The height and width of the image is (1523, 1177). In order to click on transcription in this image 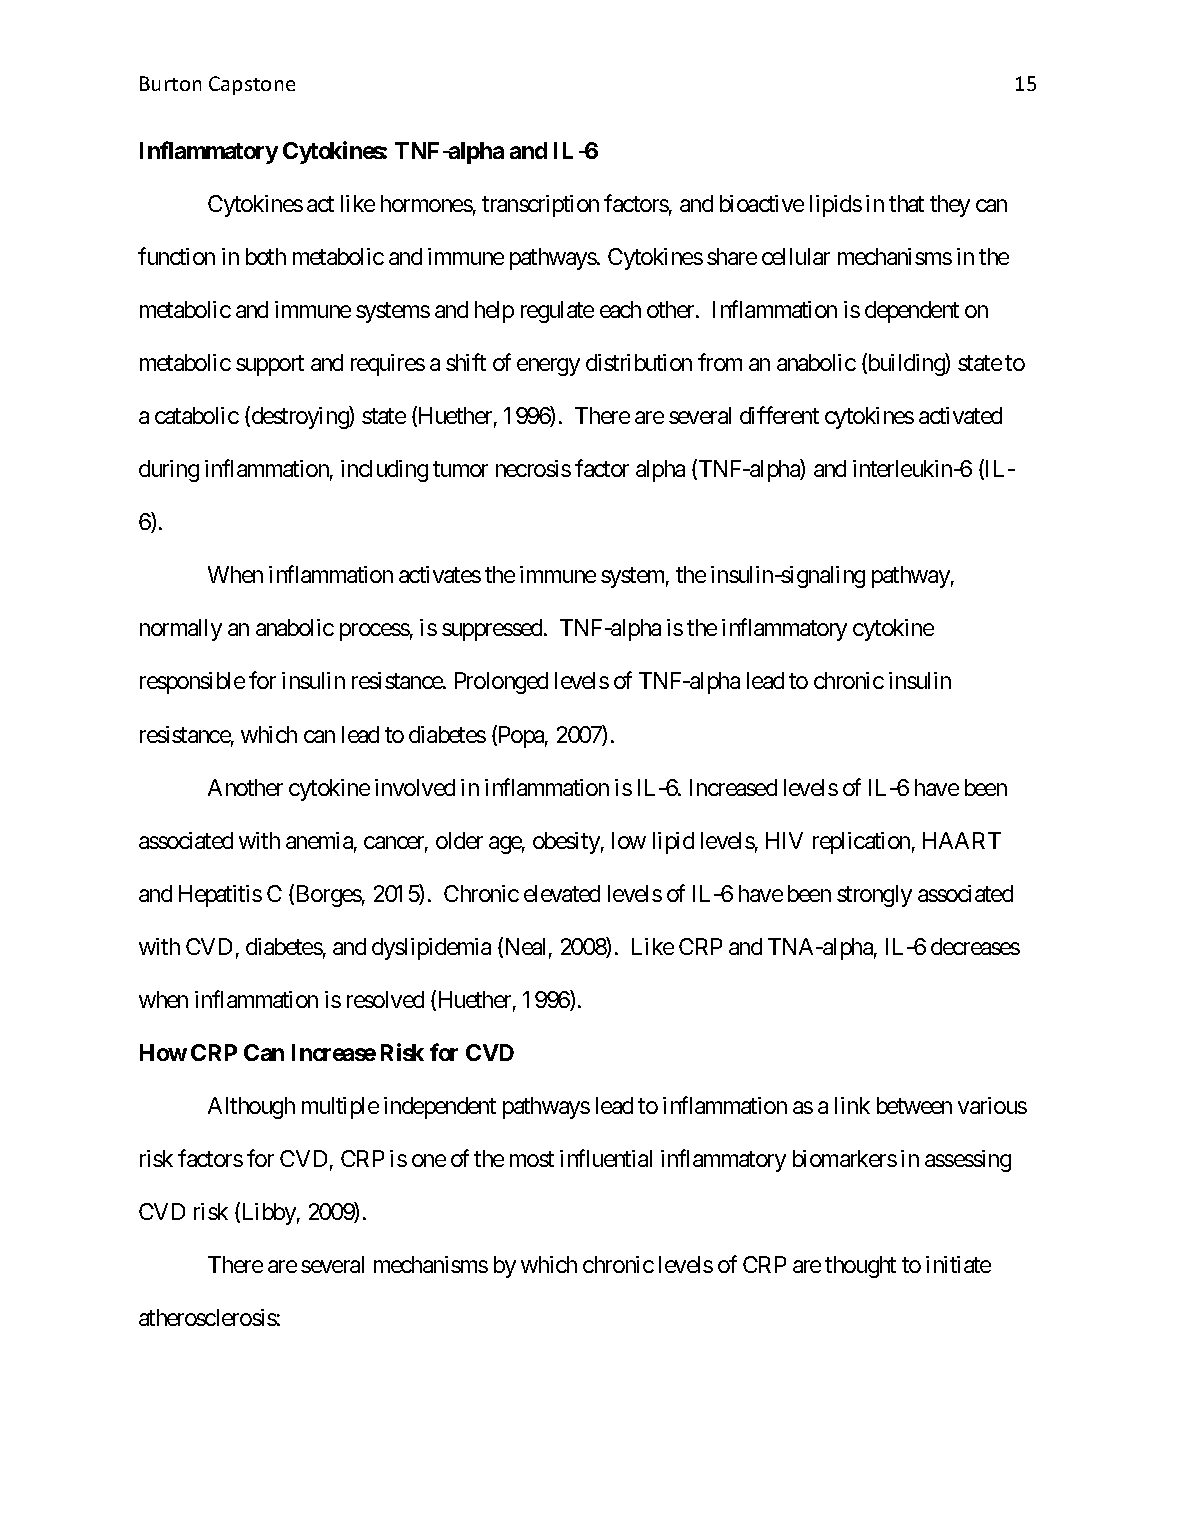, I will do `click(540, 206)`.
